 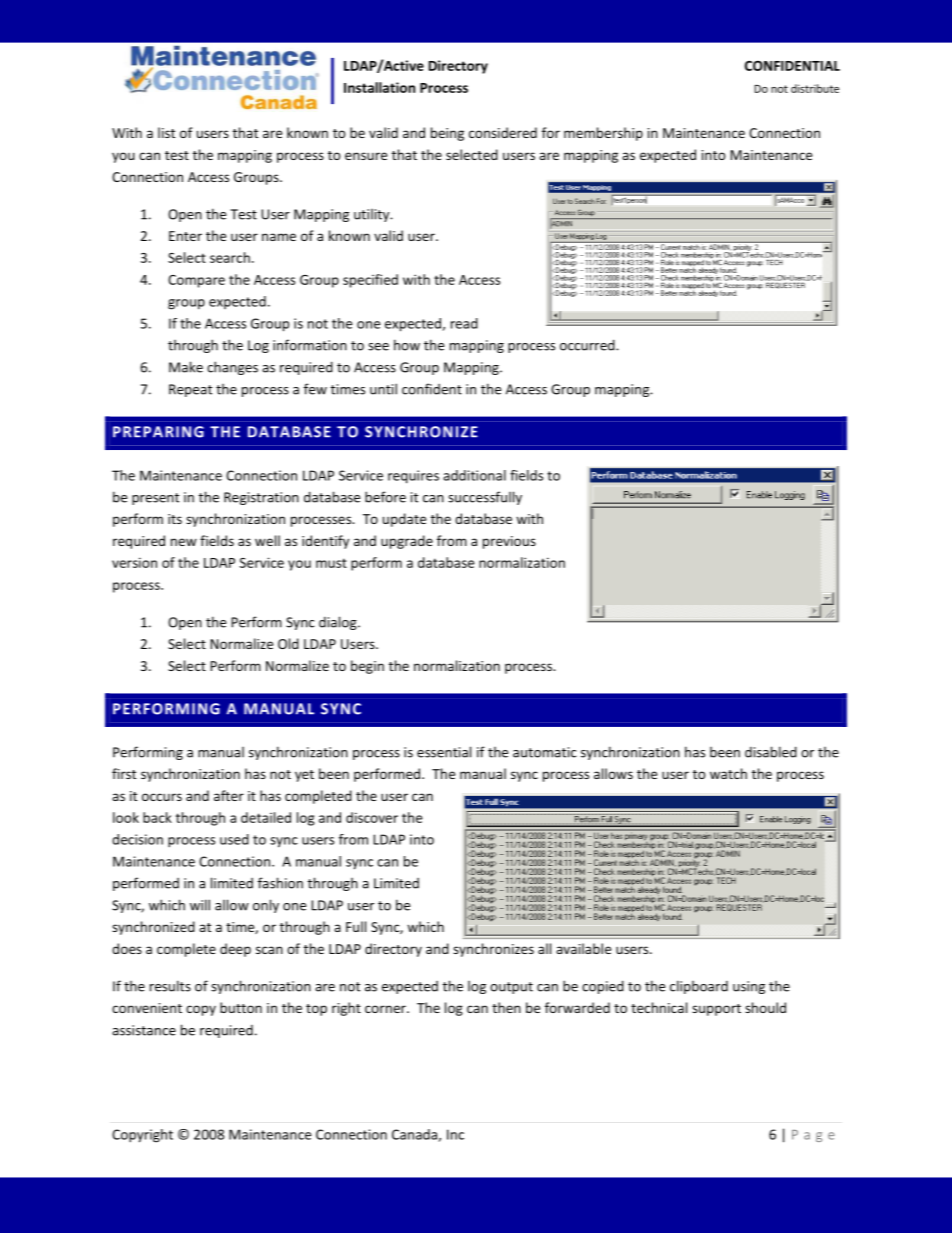 I want to click on distribute, so click(x=815, y=88).
